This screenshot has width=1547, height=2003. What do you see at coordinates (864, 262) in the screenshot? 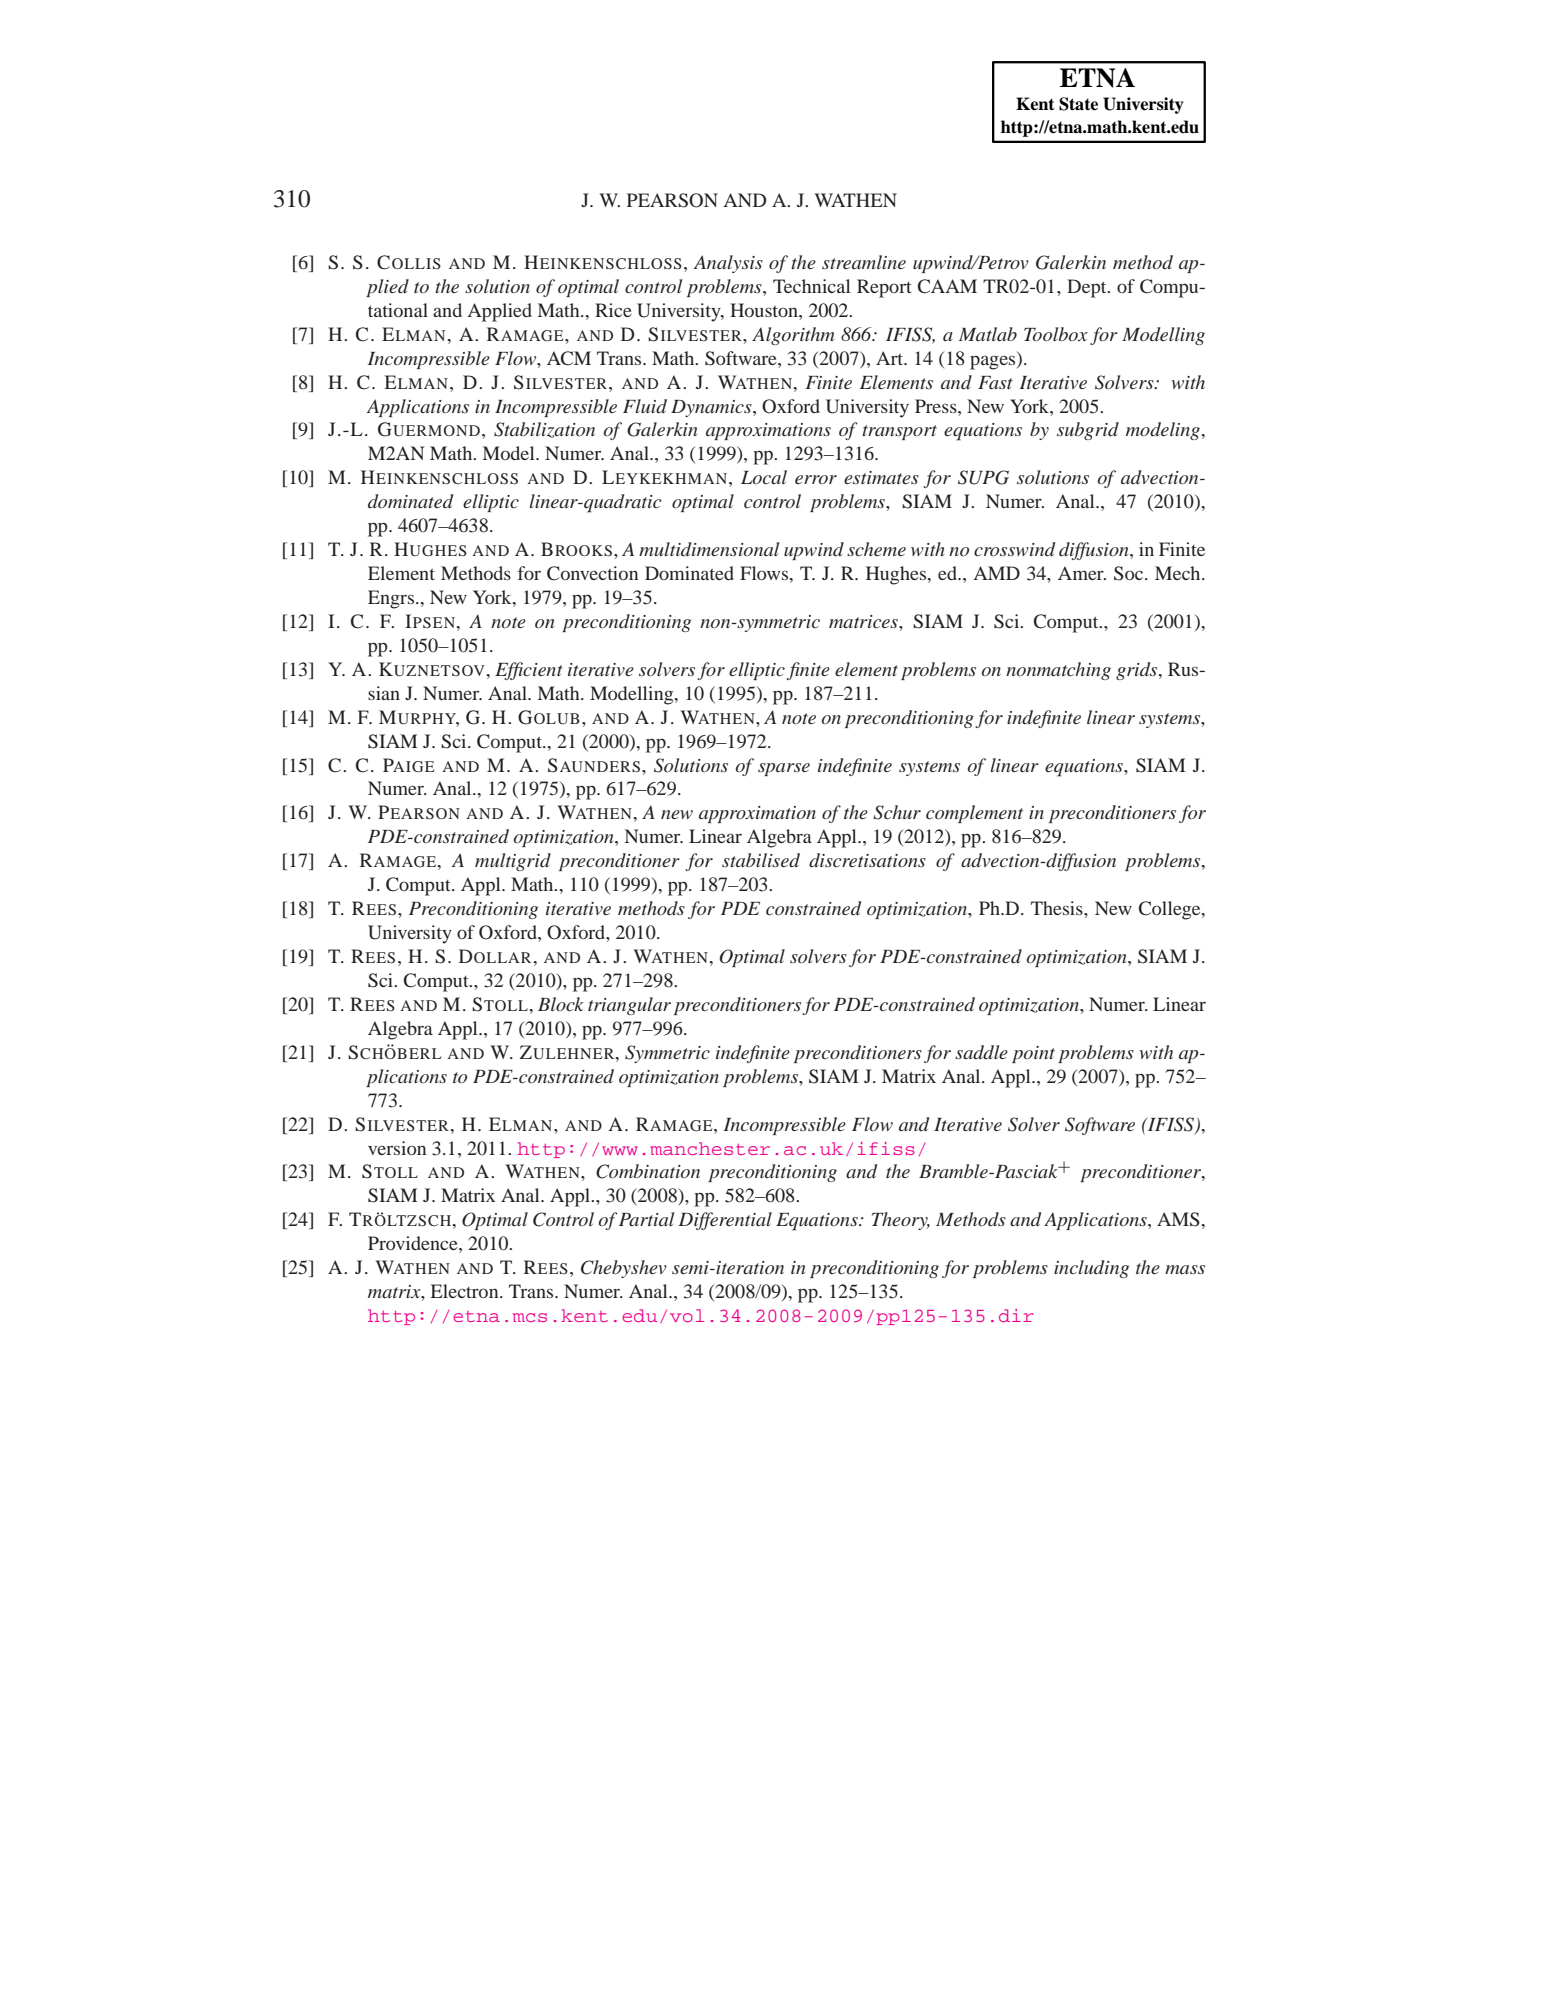
I see `streamline` at bounding box center [864, 262].
